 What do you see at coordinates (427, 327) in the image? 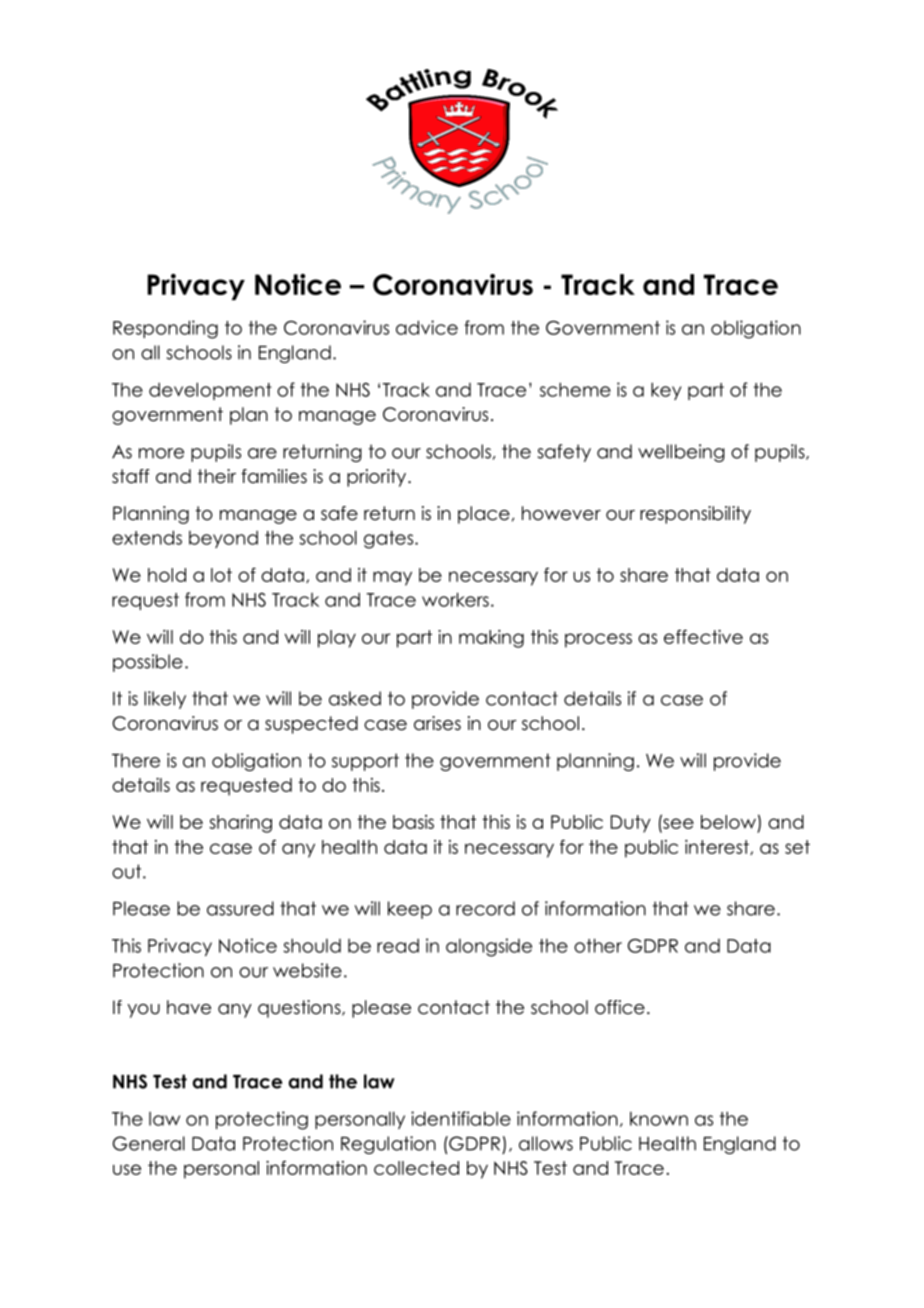
I see `advice` at bounding box center [427, 327].
